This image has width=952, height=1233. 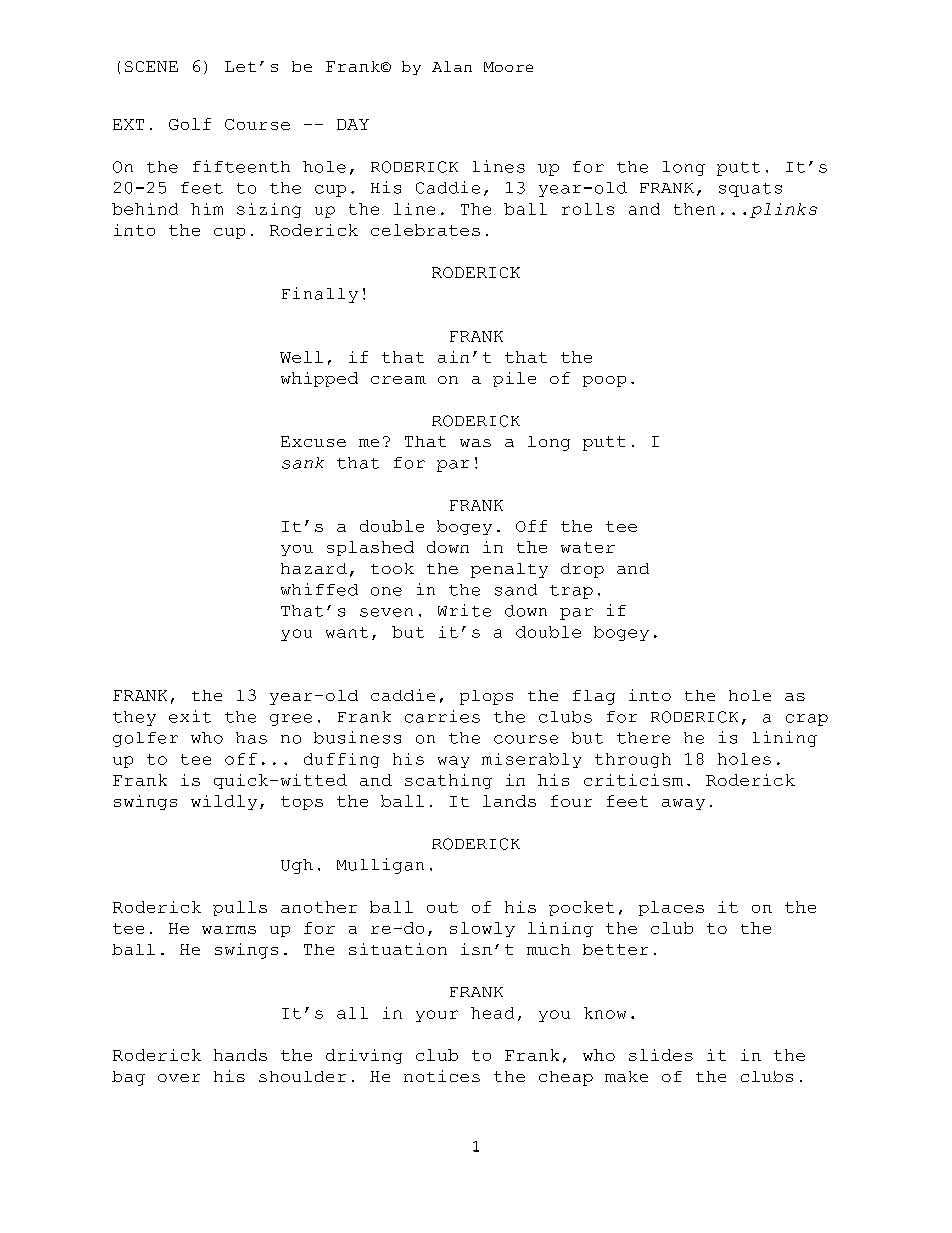 What do you see at coordinates (151, 66) in the image?
I see `SCENE` at bounding box center [151, 66].
